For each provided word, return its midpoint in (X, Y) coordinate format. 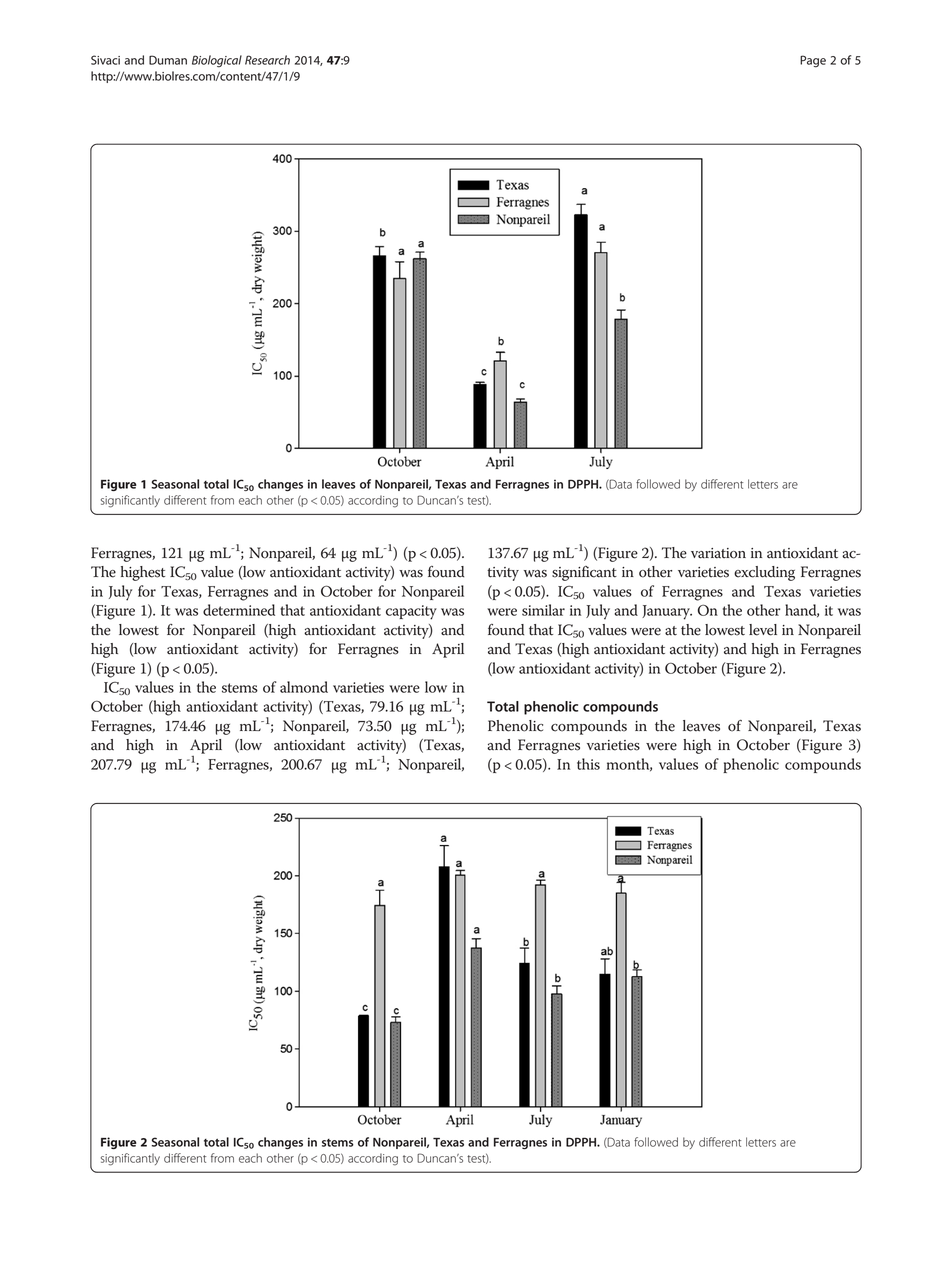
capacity (411, 612)
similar (543, 610)
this (588, 764)
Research (267, 60)
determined (239, 610)
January (667, 612)
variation (718, 553)
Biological (217, 61)
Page (813, 61)
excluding (764, 573)
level (763, 630)
